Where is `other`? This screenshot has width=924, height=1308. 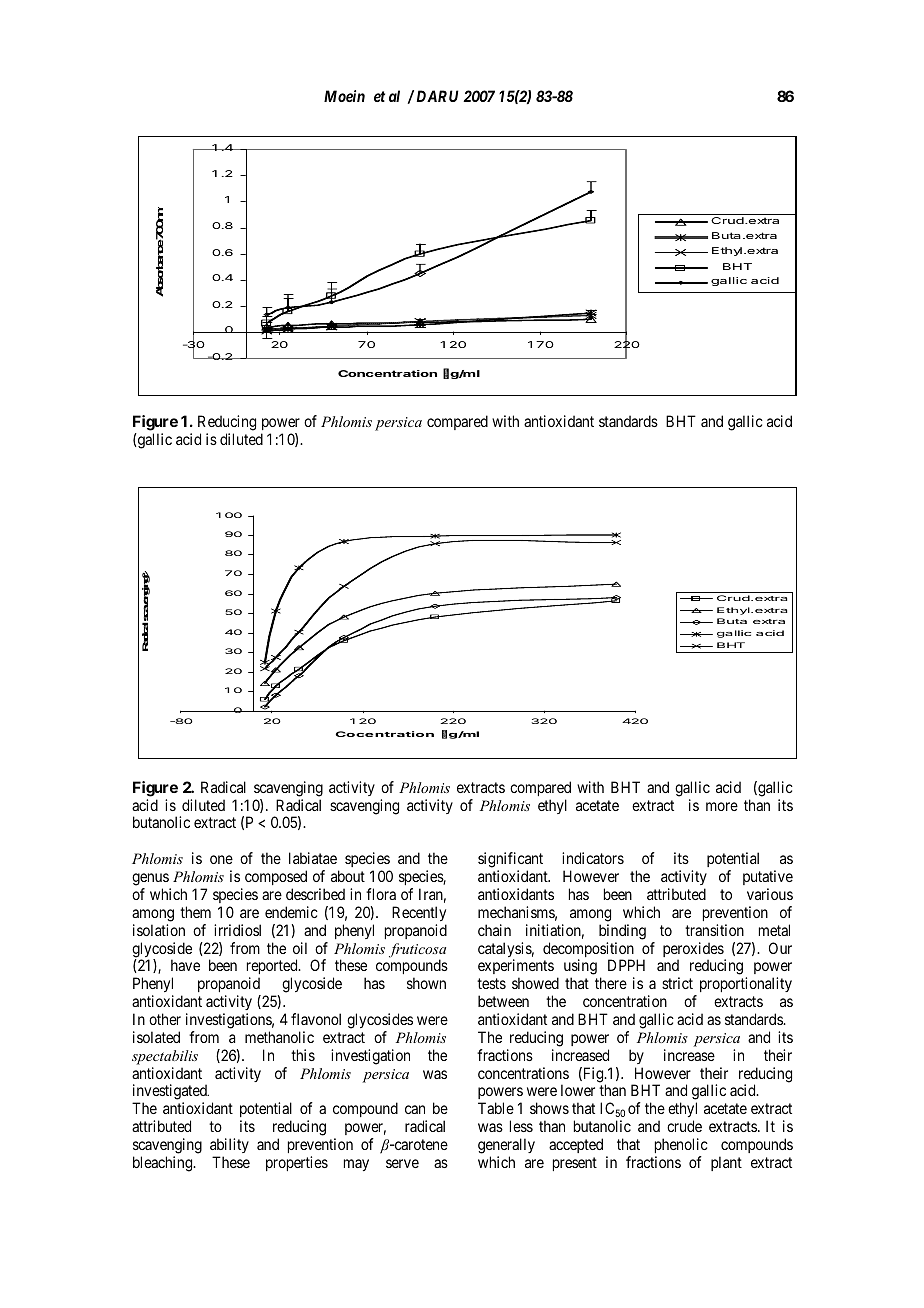 other is located at coordinates (165, 1019).
